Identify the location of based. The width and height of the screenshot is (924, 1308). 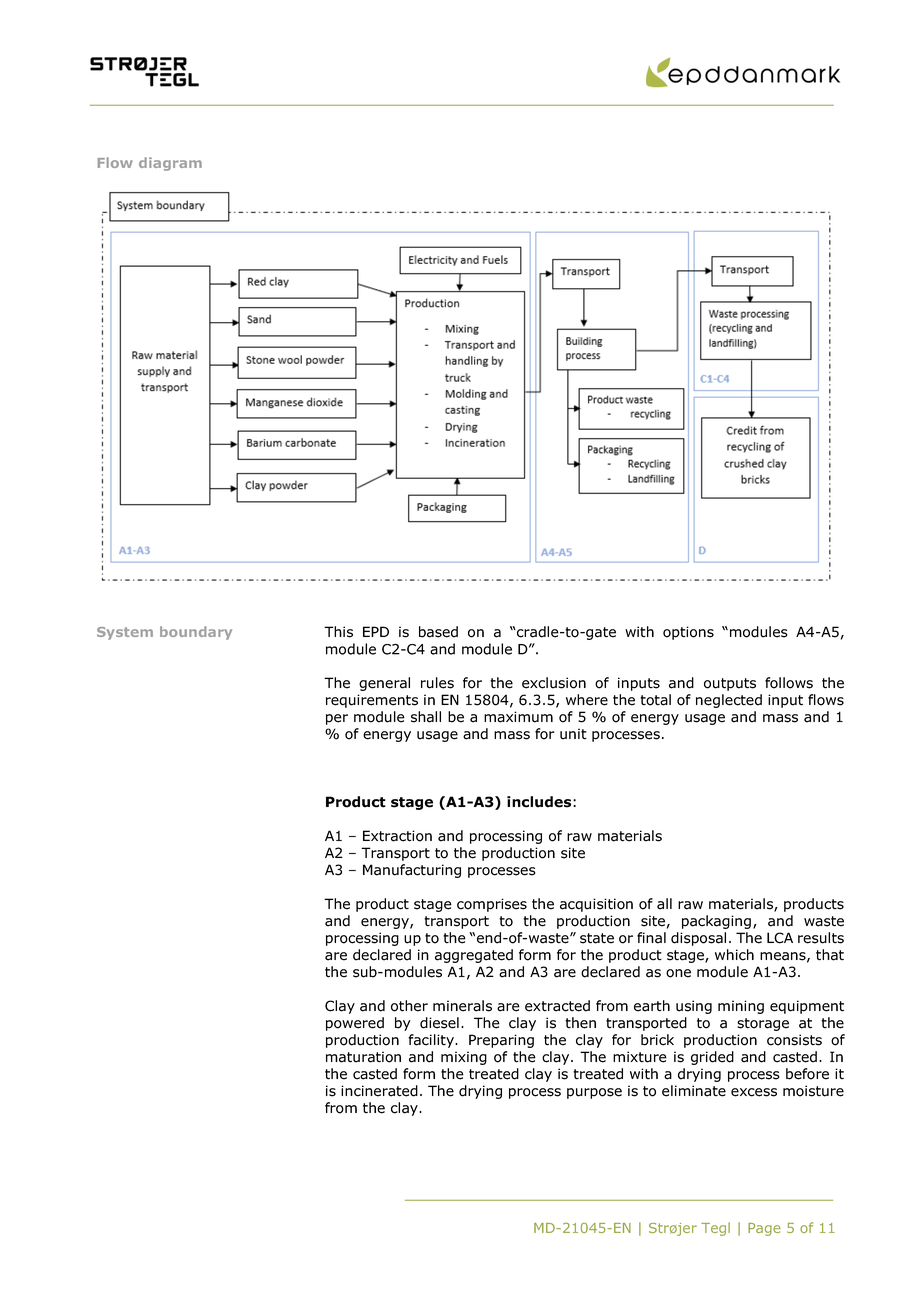
(438, 632).
